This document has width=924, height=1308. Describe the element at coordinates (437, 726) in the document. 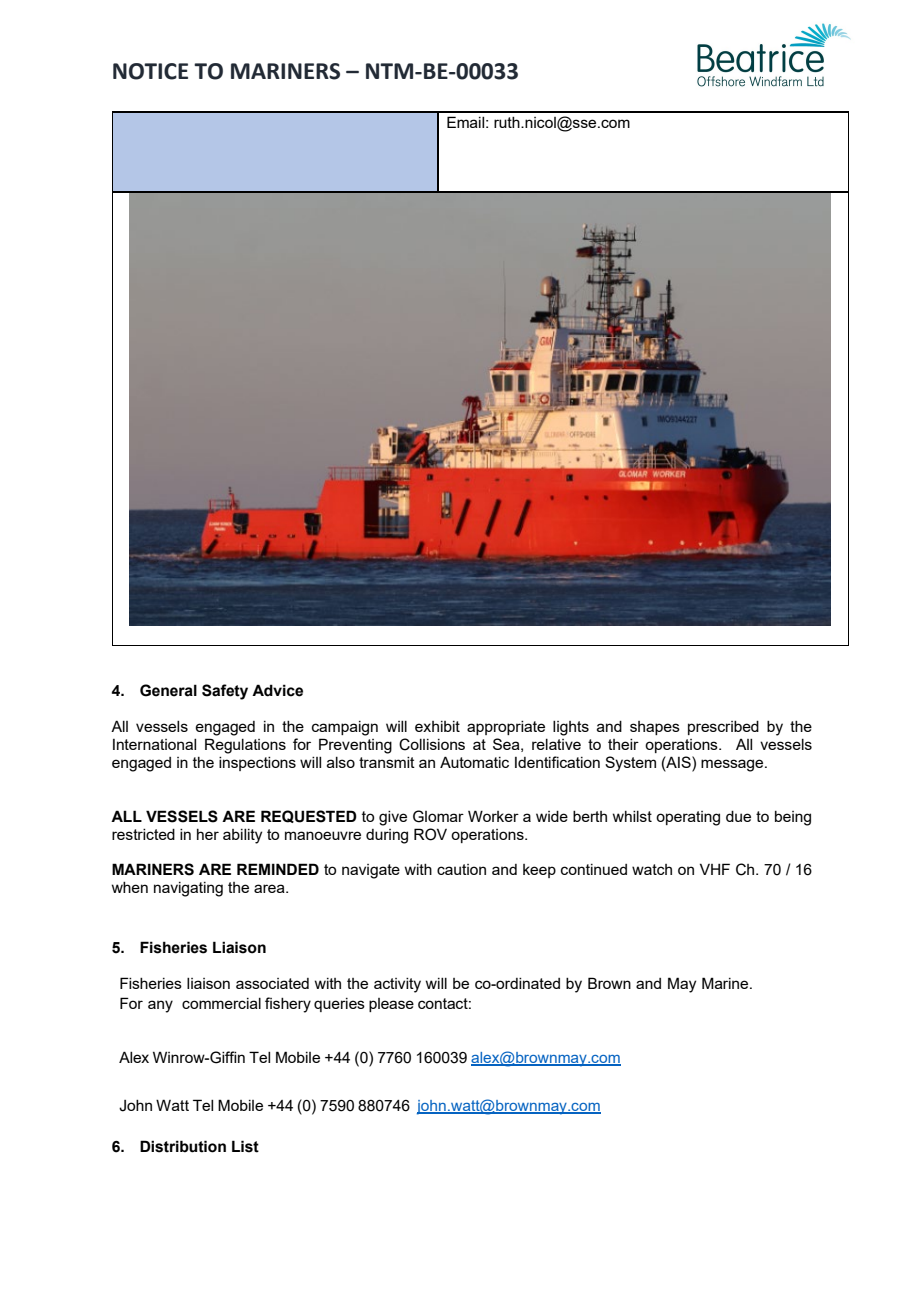

I see `exhibit` at that location.
